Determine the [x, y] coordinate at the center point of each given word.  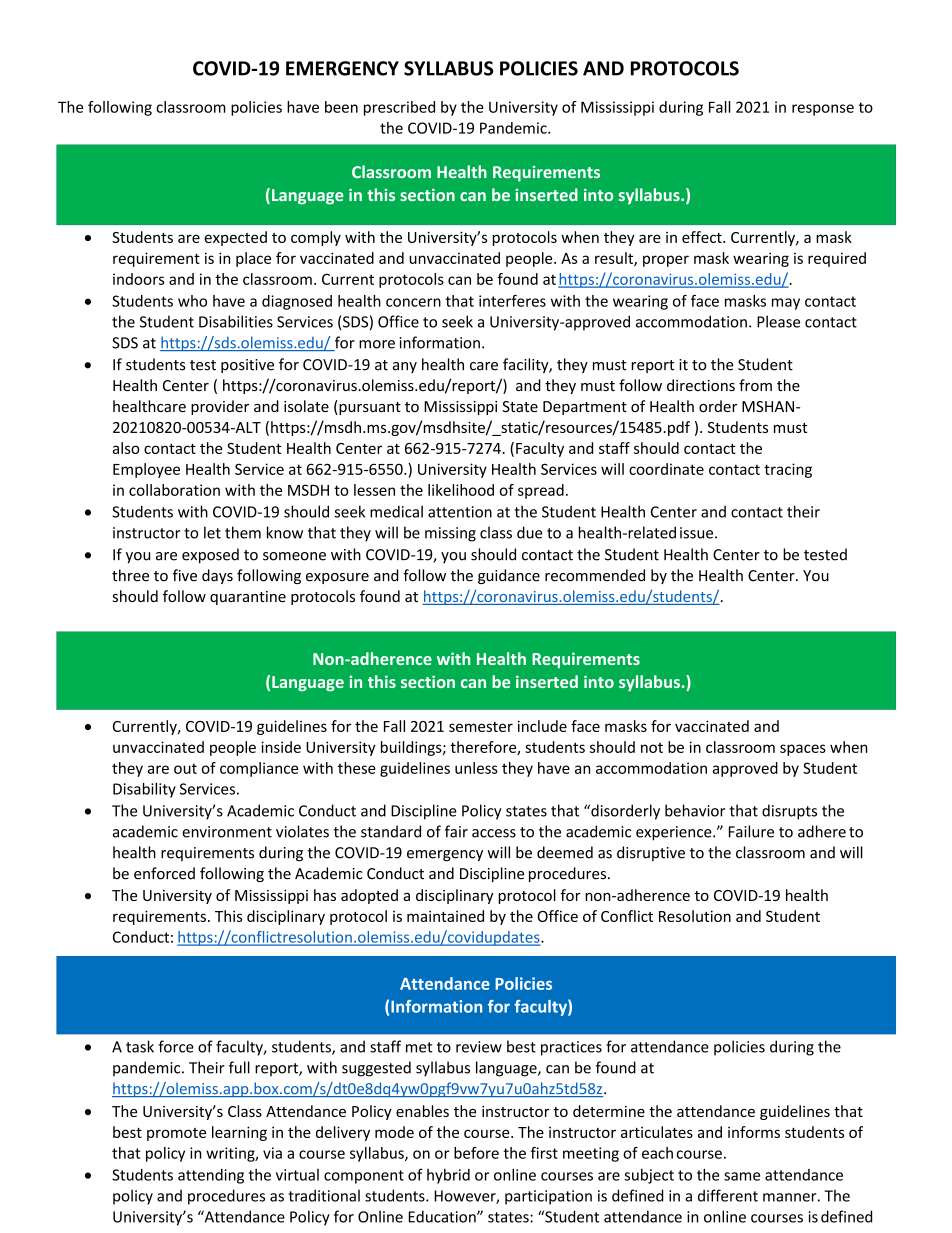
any [405, 367]
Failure [751, 831]
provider [220, 407]
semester [481, 727]
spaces [803, 750]
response [823, 110]
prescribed [399, 108]
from [755, 385]
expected [235, 238]
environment [227, 832]
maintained [445, 916]
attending [211, 1176]
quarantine [248, 598]
